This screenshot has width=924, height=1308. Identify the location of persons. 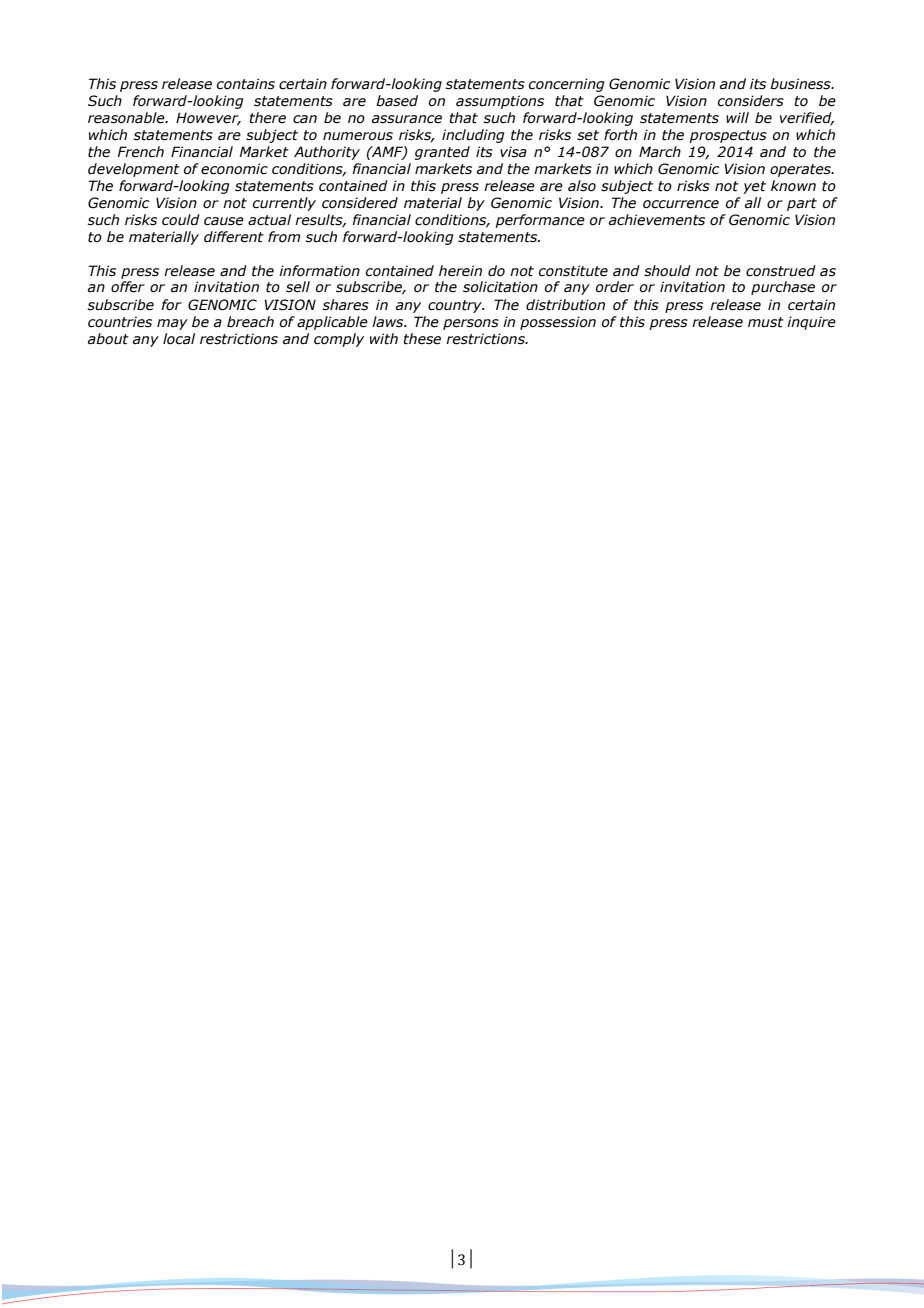
(471, 324).
